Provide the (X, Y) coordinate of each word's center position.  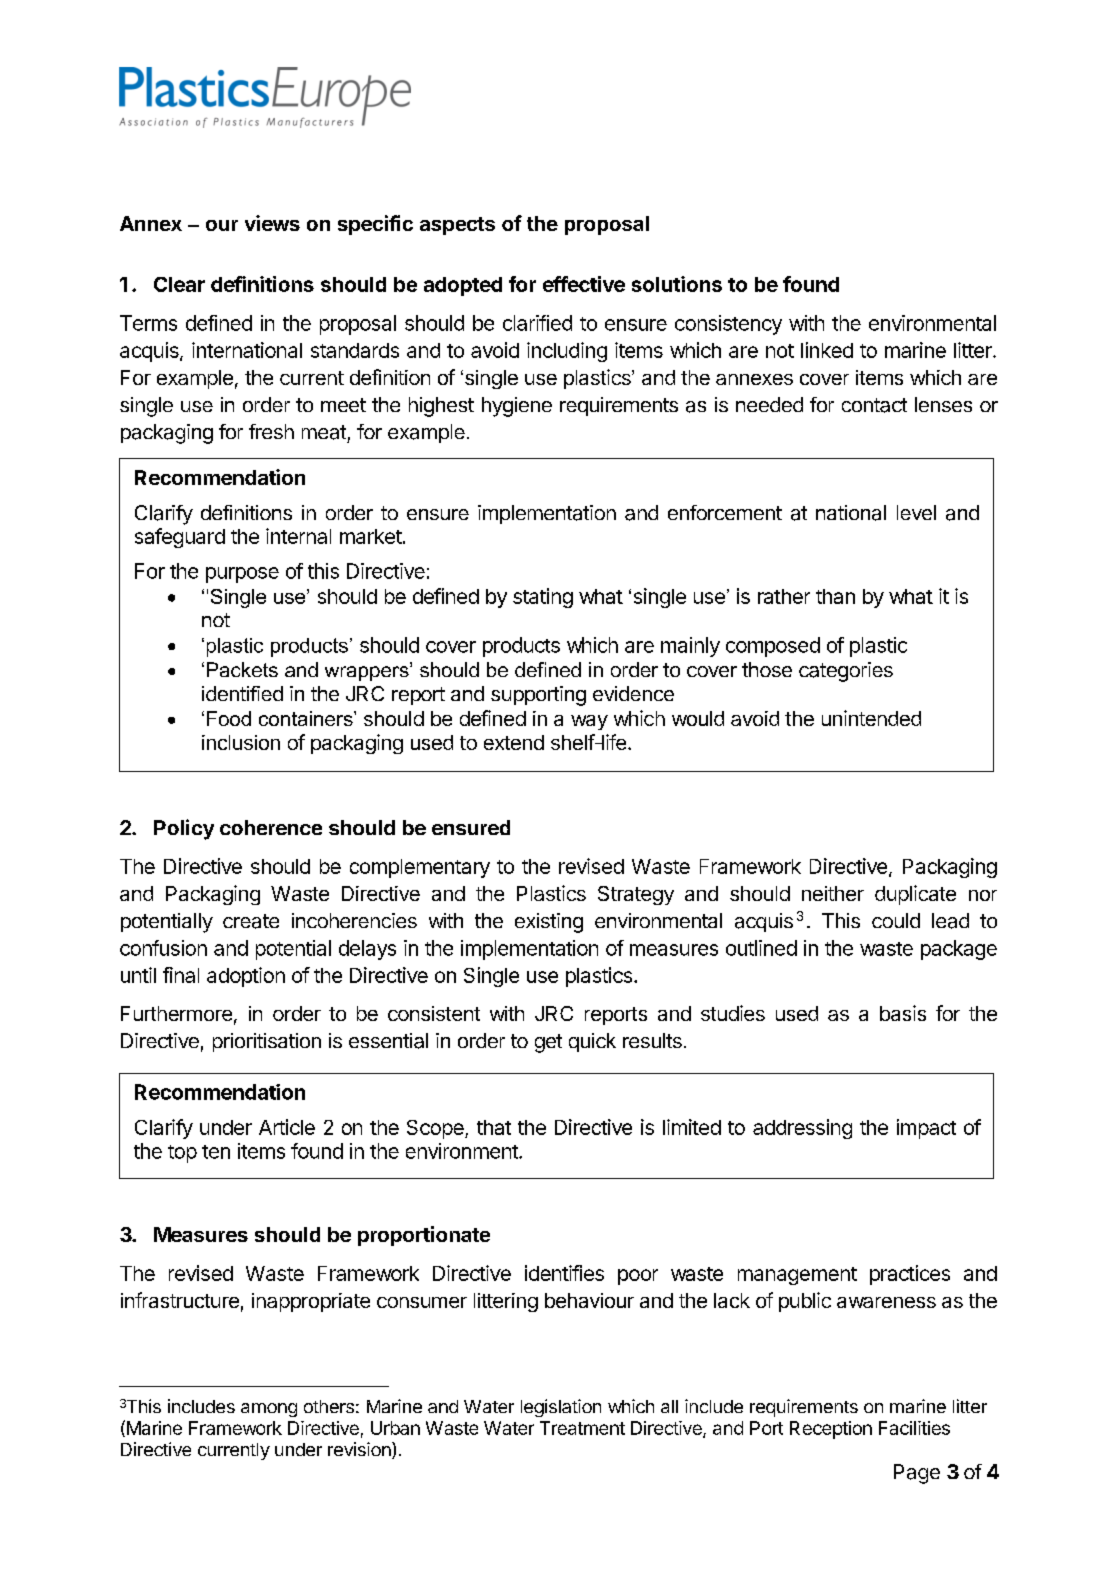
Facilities (914, 1428)
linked (827, 350)
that (494, 1127)
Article (287, 1127)
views (272, 223)
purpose (242, 575)
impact (926, 1129)
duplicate (915, 895)
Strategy (636, 895)
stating (543, 598)
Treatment (582, 1428)
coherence (271, 827)
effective (584, 284)
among (269, 1410)
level (916, 512)
